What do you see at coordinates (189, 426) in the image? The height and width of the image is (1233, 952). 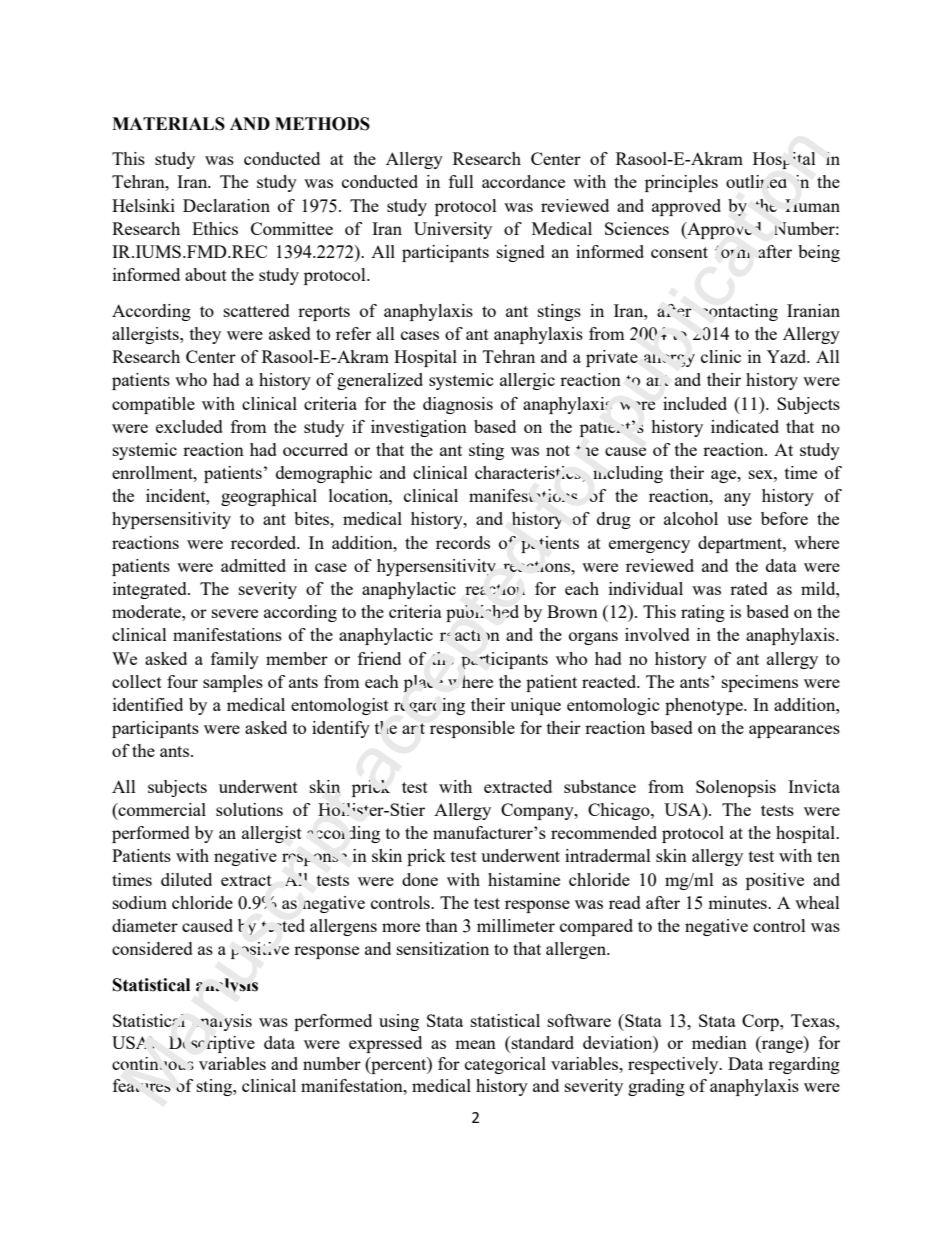 I see `excluded` at bounding box center [189, 426].
